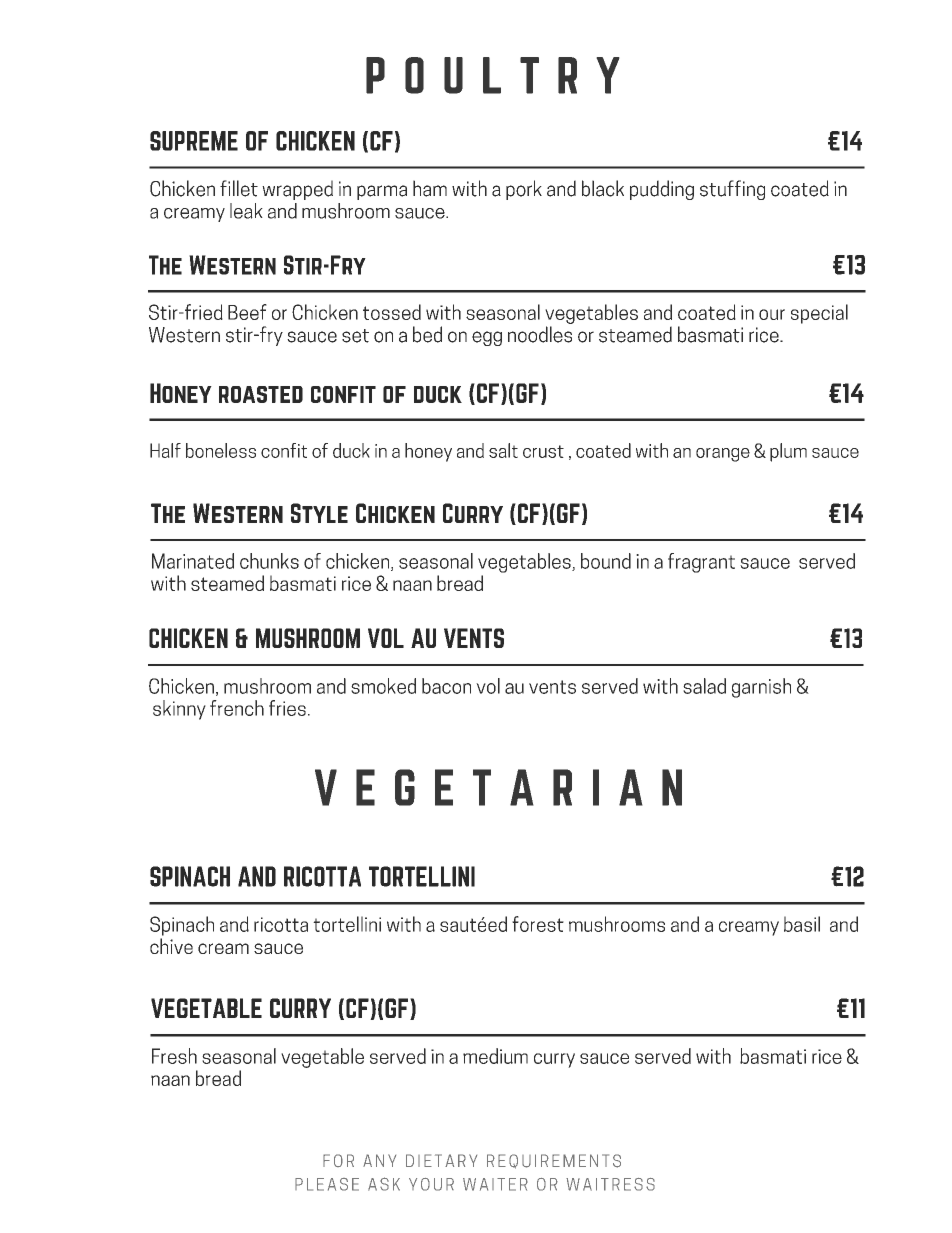  What do you see at coordinates (761, 688) in the screenshot?
I see `garnish` at bounding box center [761, 688].
